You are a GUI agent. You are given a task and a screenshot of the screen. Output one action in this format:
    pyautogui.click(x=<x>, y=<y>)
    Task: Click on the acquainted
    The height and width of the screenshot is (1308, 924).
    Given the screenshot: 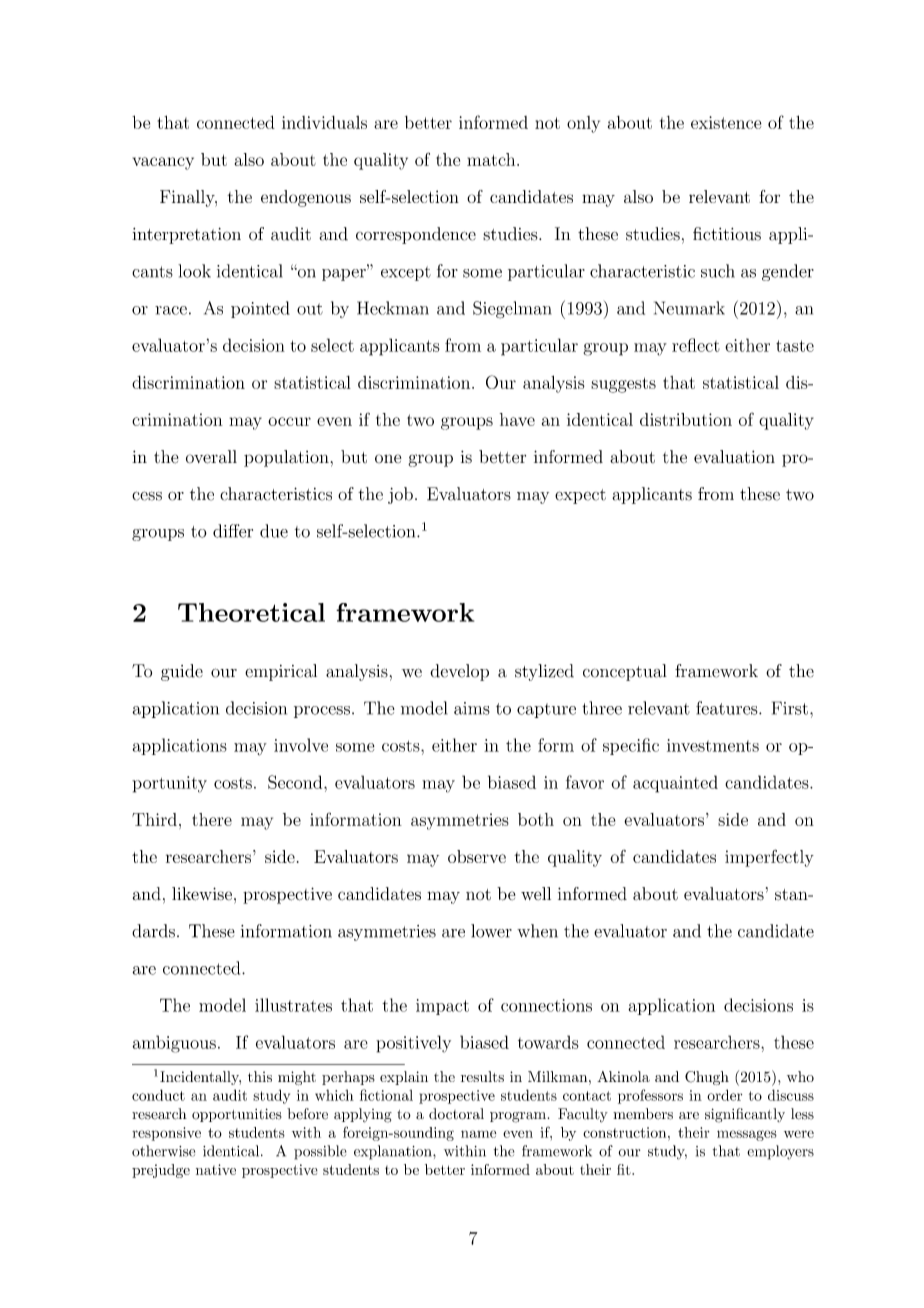 What is the action you would take?
    pyautogui.click(x=675, y=784)
